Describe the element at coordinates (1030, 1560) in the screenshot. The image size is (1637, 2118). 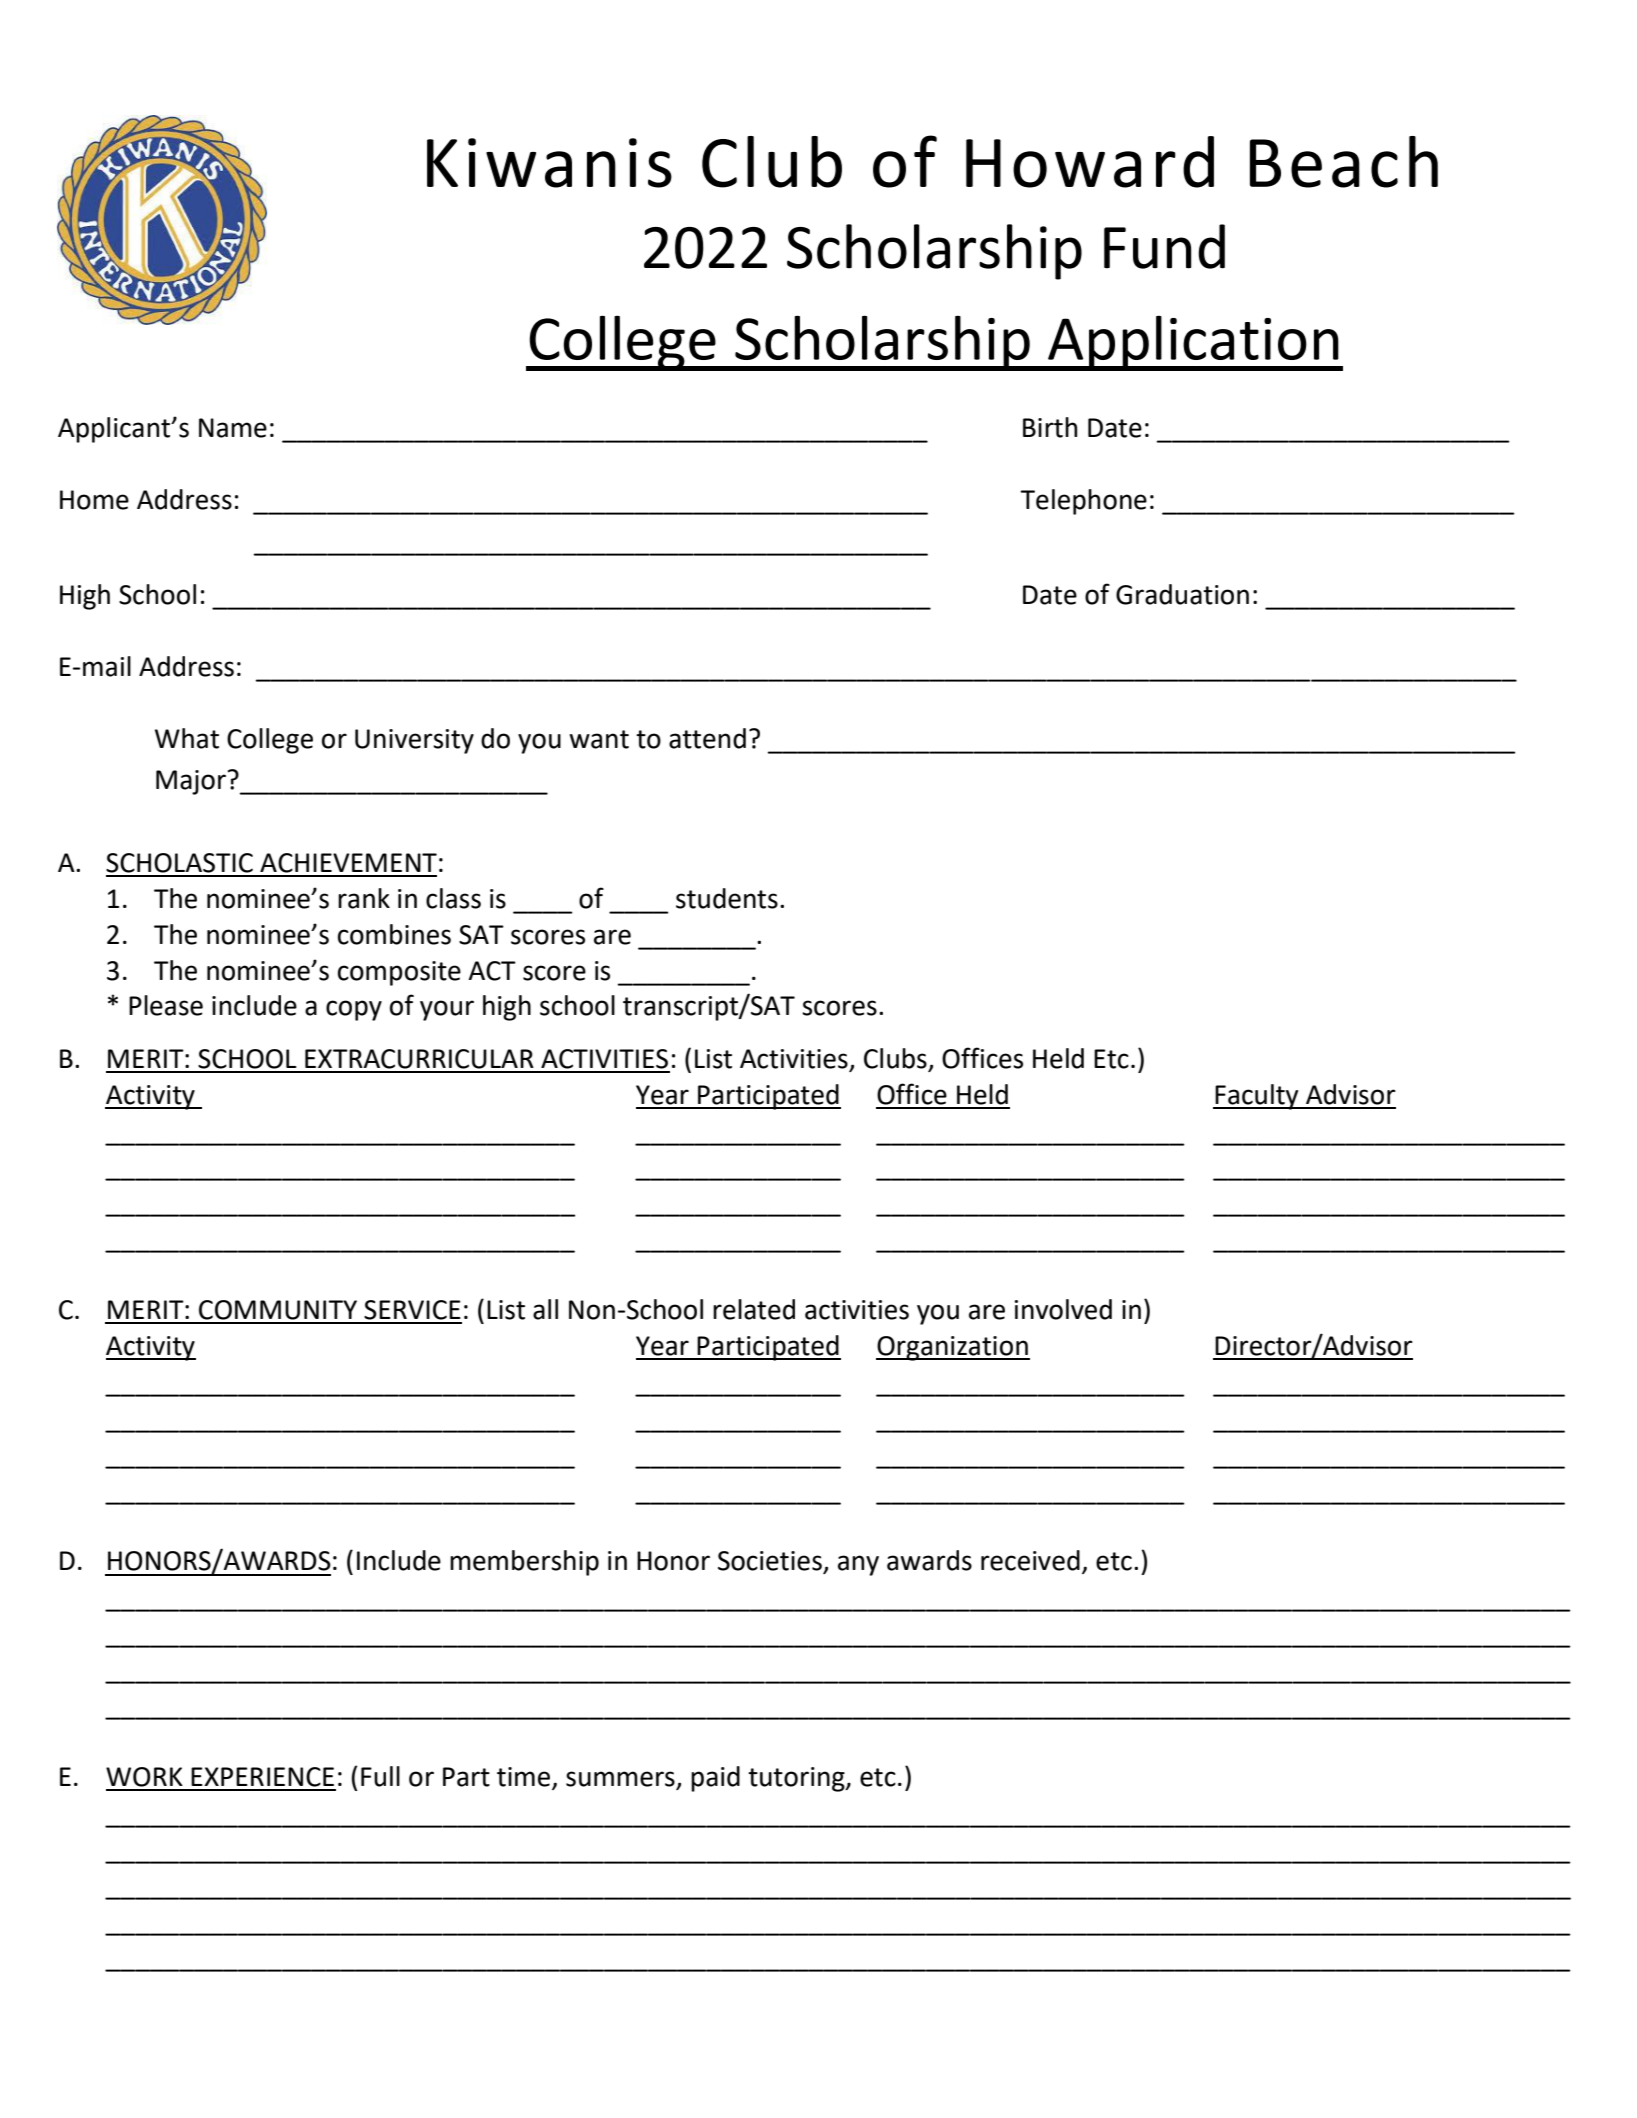
I see `received` at that location.
